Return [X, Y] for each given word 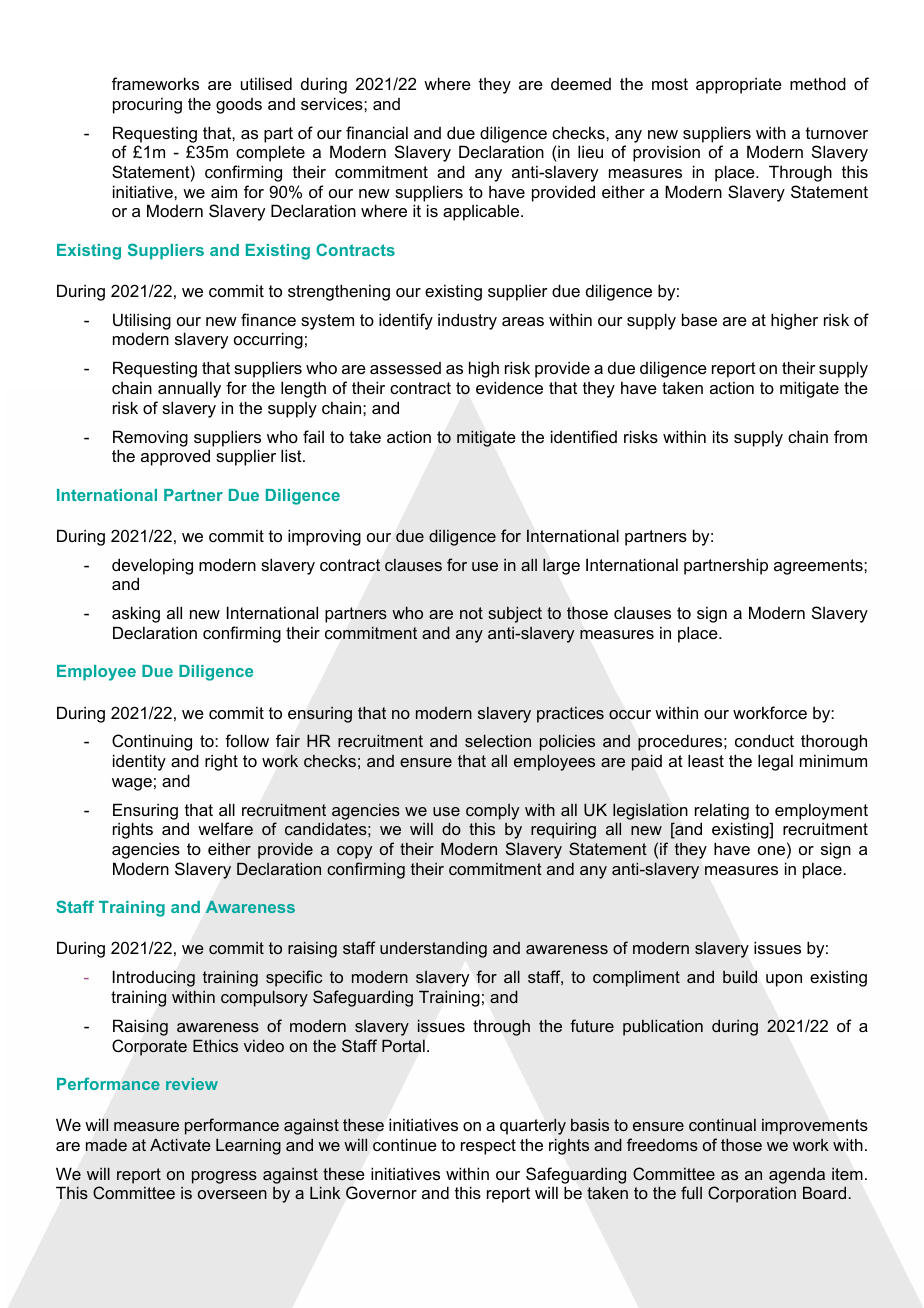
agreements [819, 567]
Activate [180, 1144]
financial [377, 132]
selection [498, 740]
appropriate [739, 85]
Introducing [154, 978]
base [699, 319]
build [740, 977]
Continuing [152, 742]
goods [239, 106]
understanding [433, 950]
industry [467, 321]
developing [152, 566]
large [561, 566]
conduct [764, 740]
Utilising [142, 321]
